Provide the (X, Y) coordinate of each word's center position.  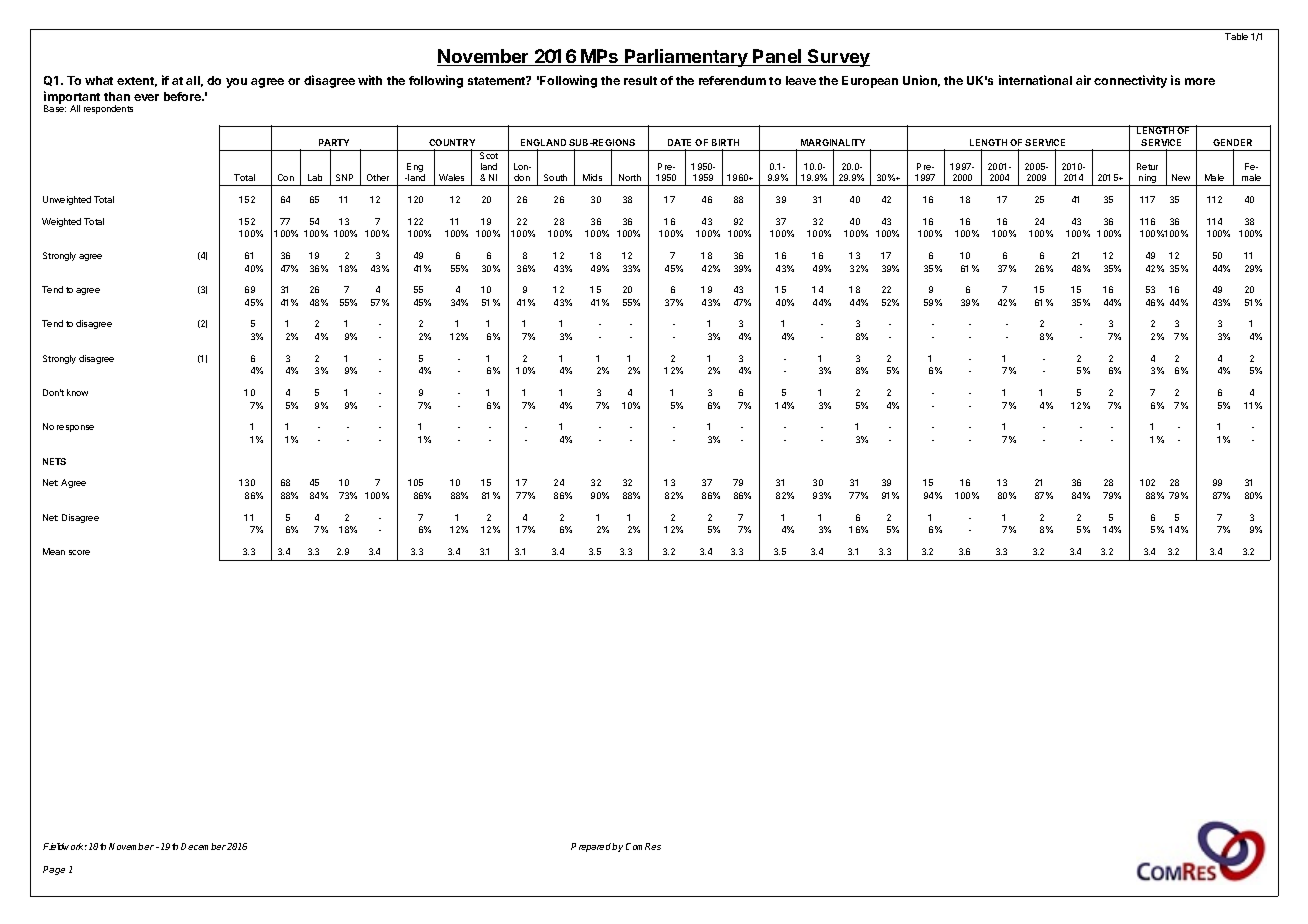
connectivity (1130, 81)
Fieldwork (65, 846)
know (77, 392)
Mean (54, 551)
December (203, 846)
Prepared (592, 847)
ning (1147, 180)
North (630, 177)
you (236, 83)
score (79, 552)
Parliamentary (686, 58)
